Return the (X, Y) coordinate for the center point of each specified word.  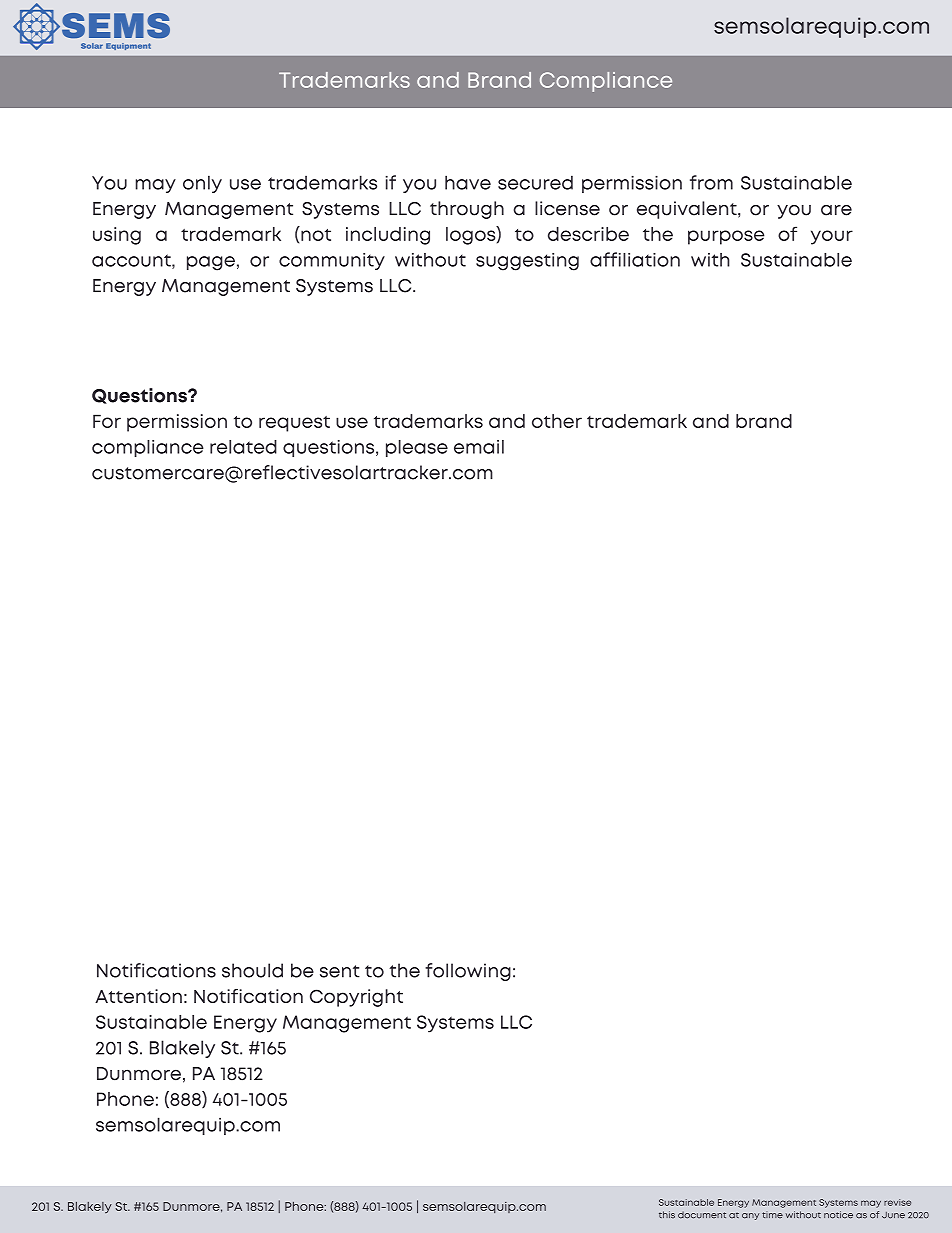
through (467, 210)
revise (897, 1202)
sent (340, 971)
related (243, 447)
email (479, 447)
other (557, 421)
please (417, 448)
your (832, 237)
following (468, 972)
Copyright (356, 998)
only (202, 184)
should (252, 970)
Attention (138, 996)
